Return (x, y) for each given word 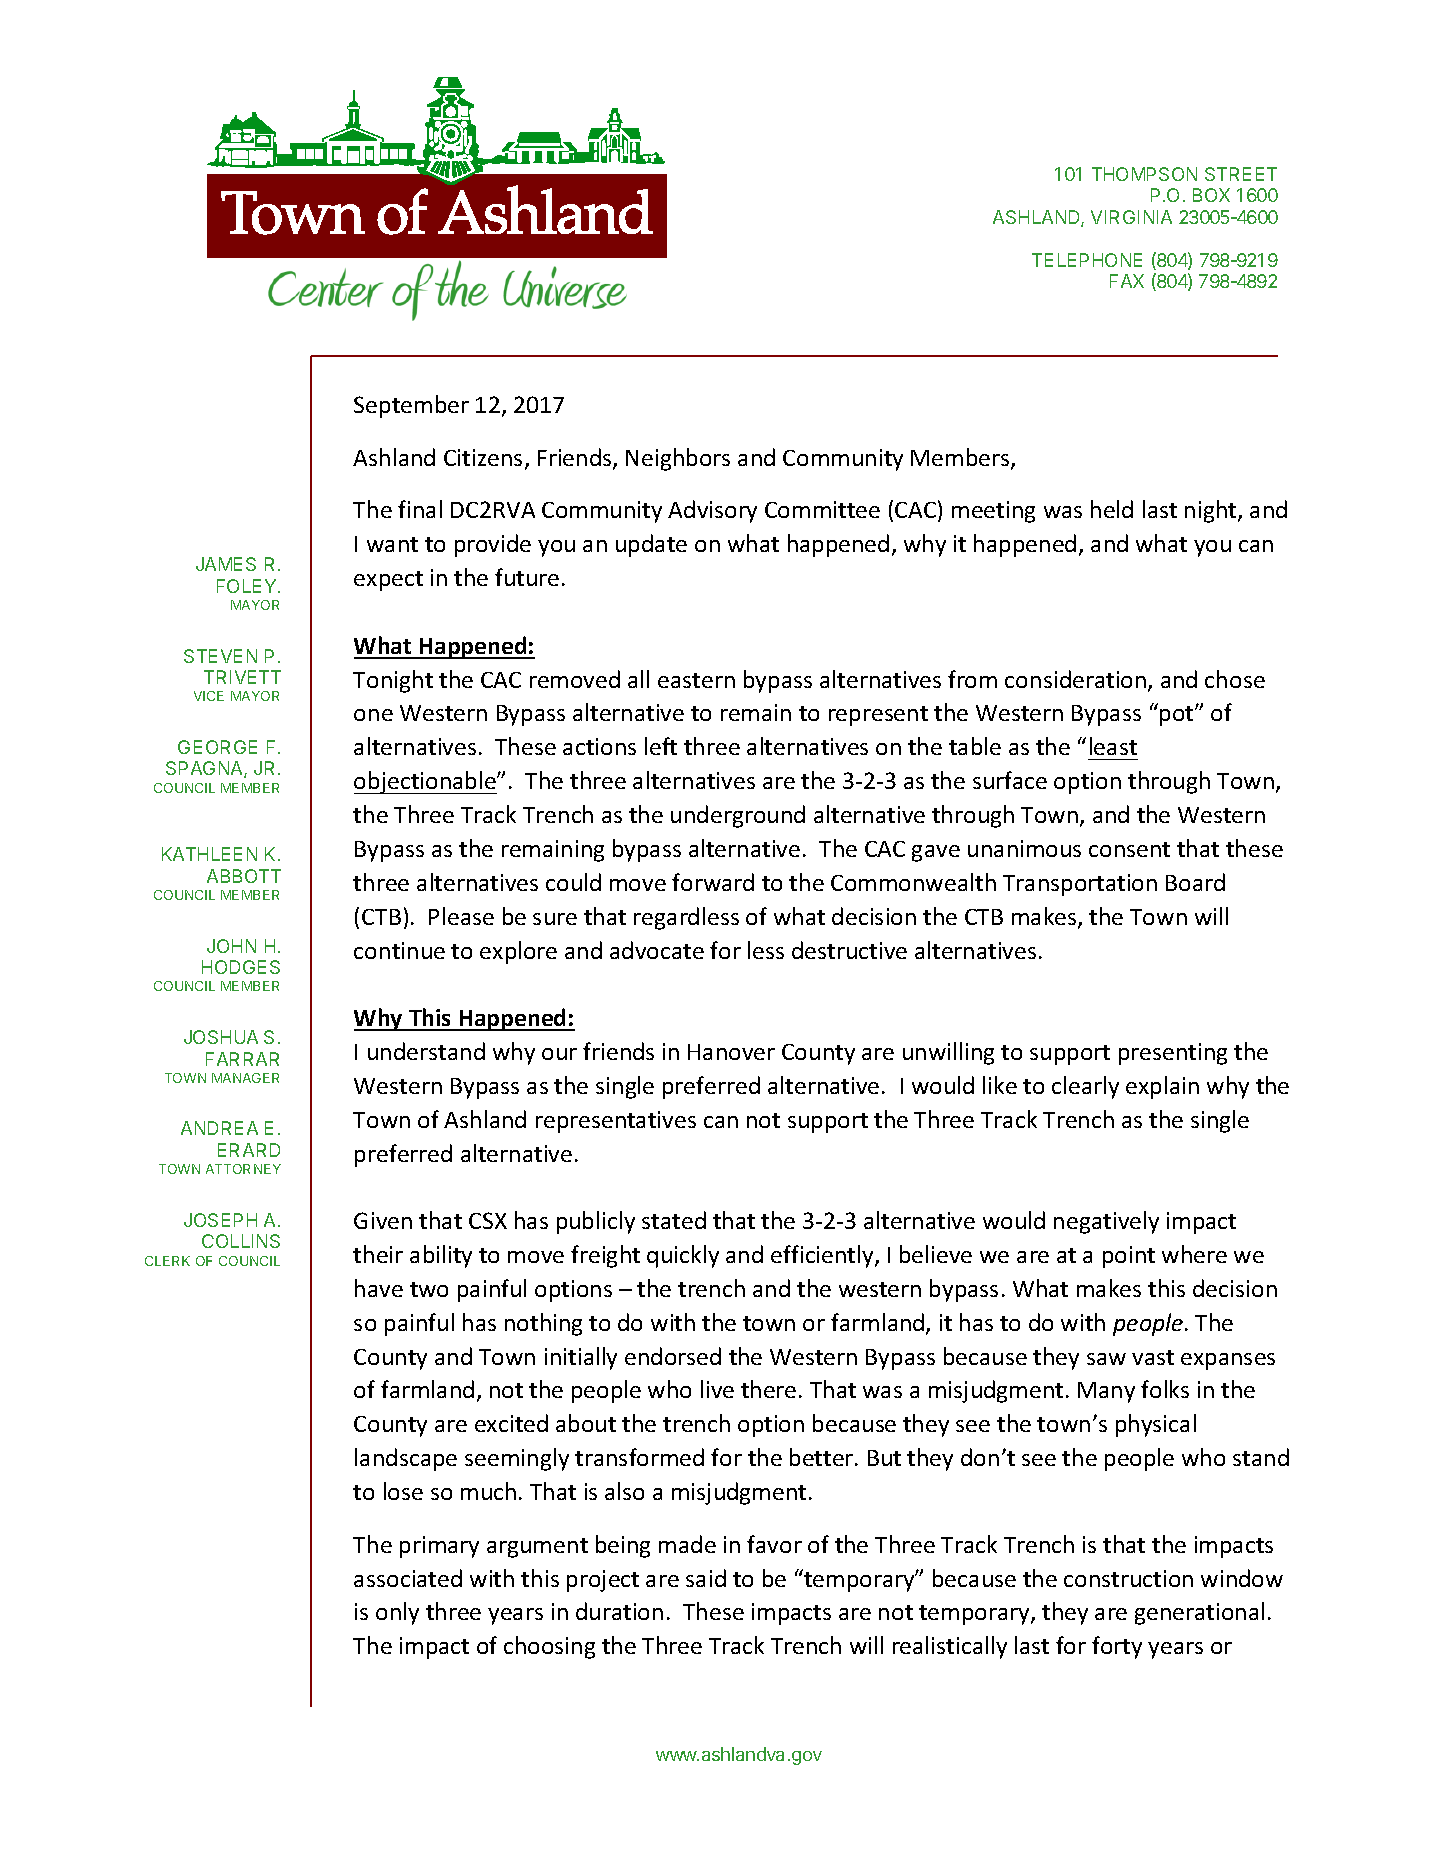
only (397, 1613)
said (706, 1578)
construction (1128, 1578)
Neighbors (678, 459)
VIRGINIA (1131, 217)
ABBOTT (244, 876)
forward (713, 882)
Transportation (1080, 885)
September (411, 406)
